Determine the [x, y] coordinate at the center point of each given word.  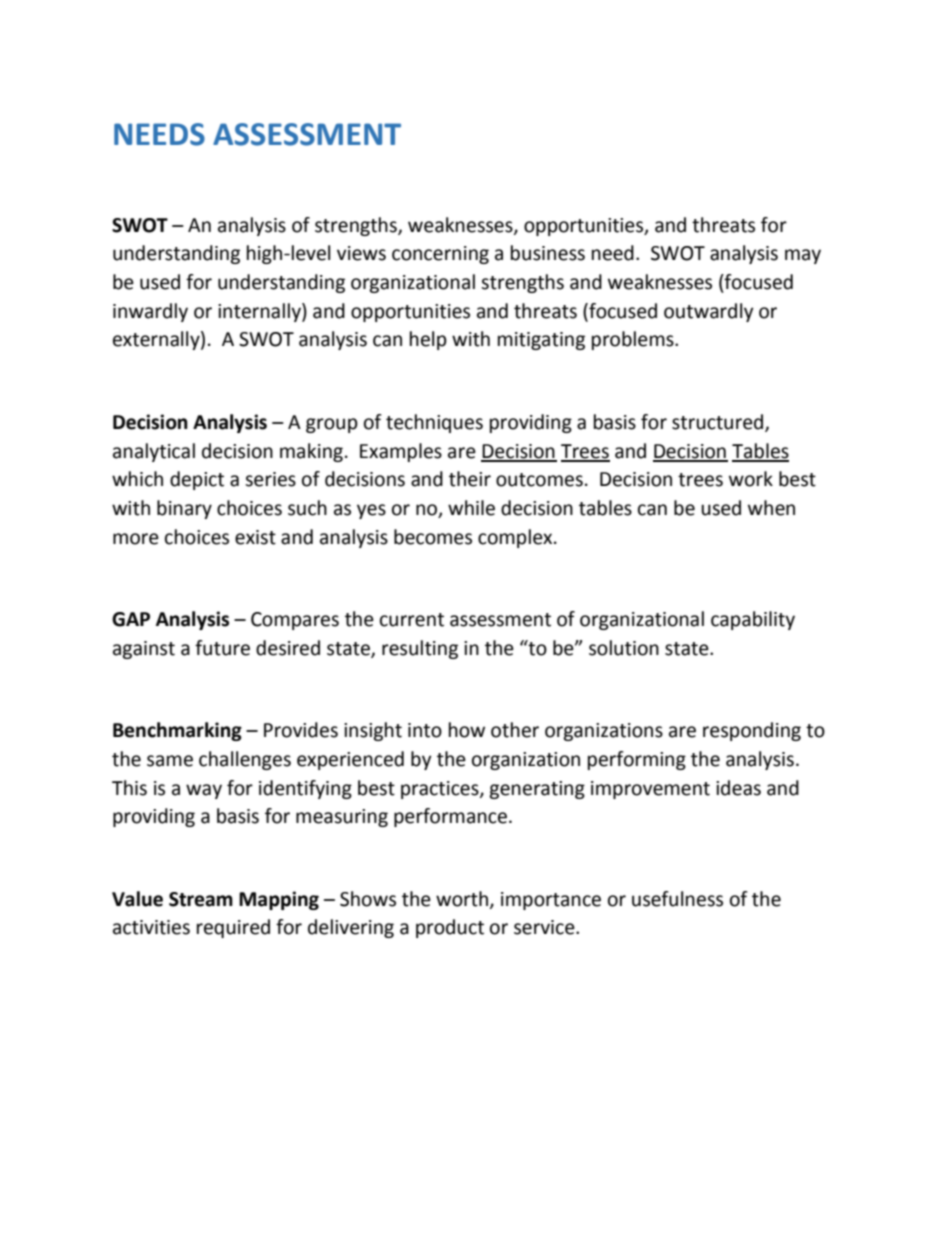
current [412, 620]
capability [753, 620]
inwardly [150, 312]
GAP [131, 619]
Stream [201, 899]
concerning [440, 255]
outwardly [709, 312]
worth [462, 899]
